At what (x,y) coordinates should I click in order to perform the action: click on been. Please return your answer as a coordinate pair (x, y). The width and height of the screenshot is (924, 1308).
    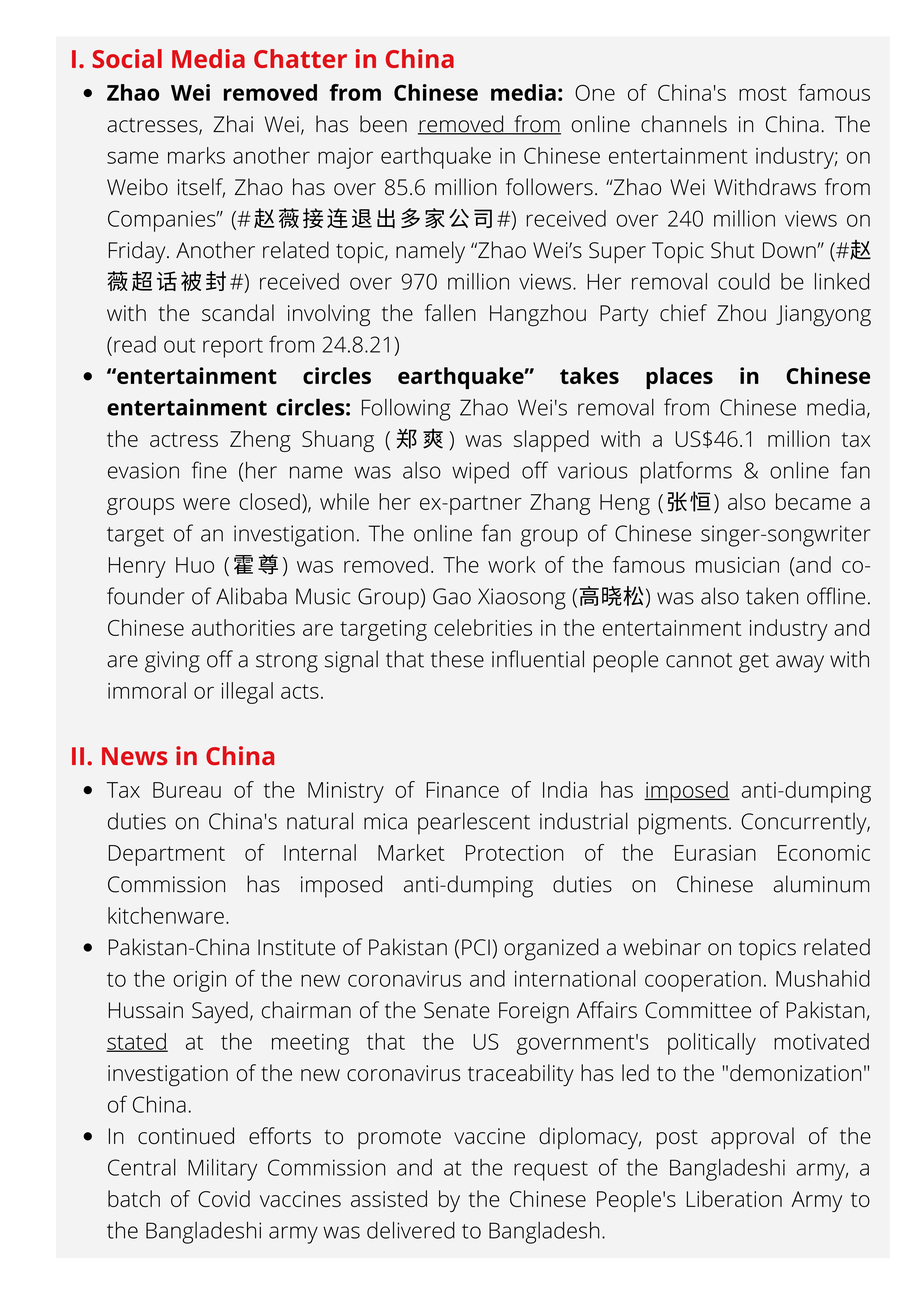
    Looking at the image, I should click on (383, 124).
